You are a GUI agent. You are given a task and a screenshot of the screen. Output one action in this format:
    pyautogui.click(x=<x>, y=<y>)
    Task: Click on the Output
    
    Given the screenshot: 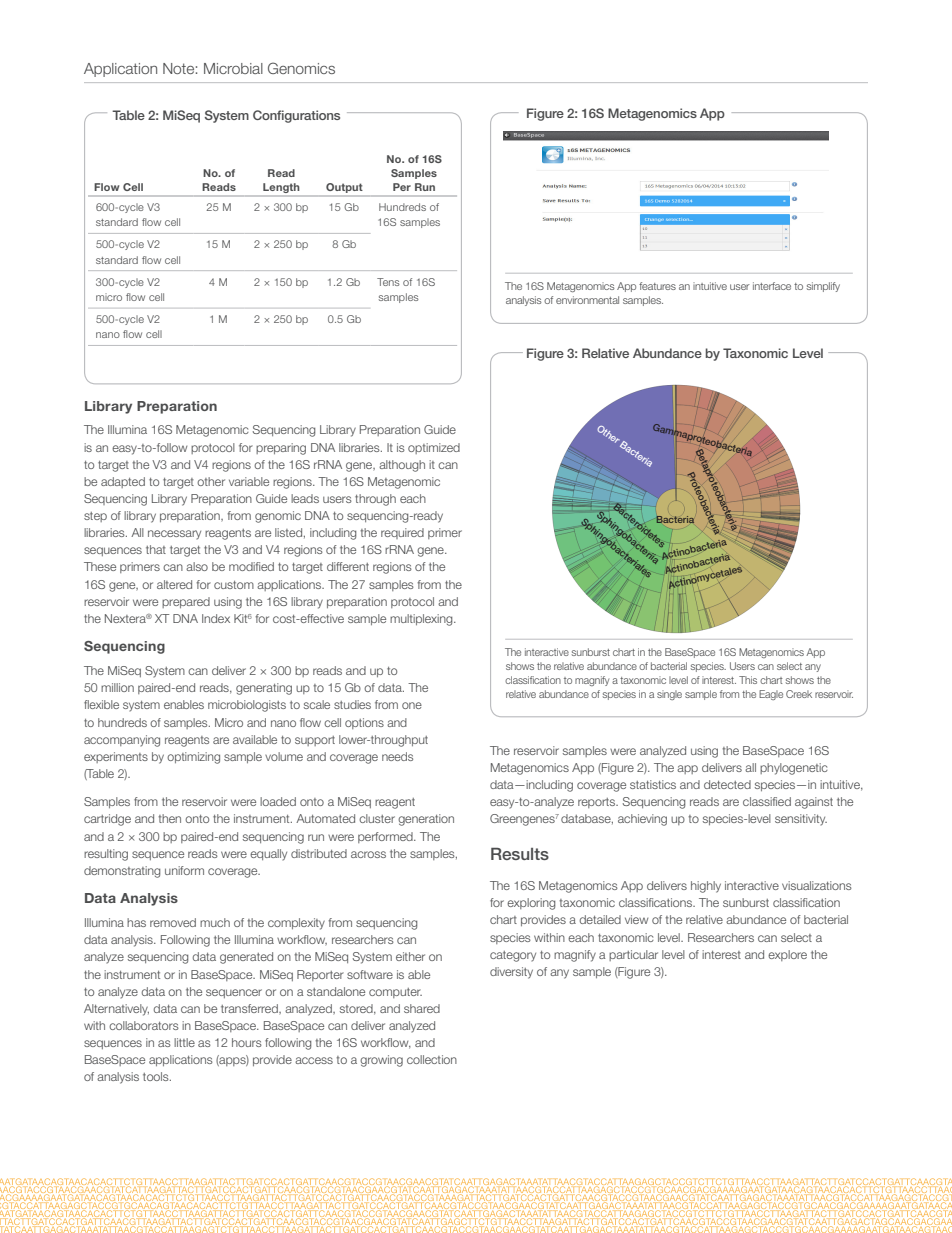 What is the action you would take?
    pyautogui.click(x=344, y=188)
